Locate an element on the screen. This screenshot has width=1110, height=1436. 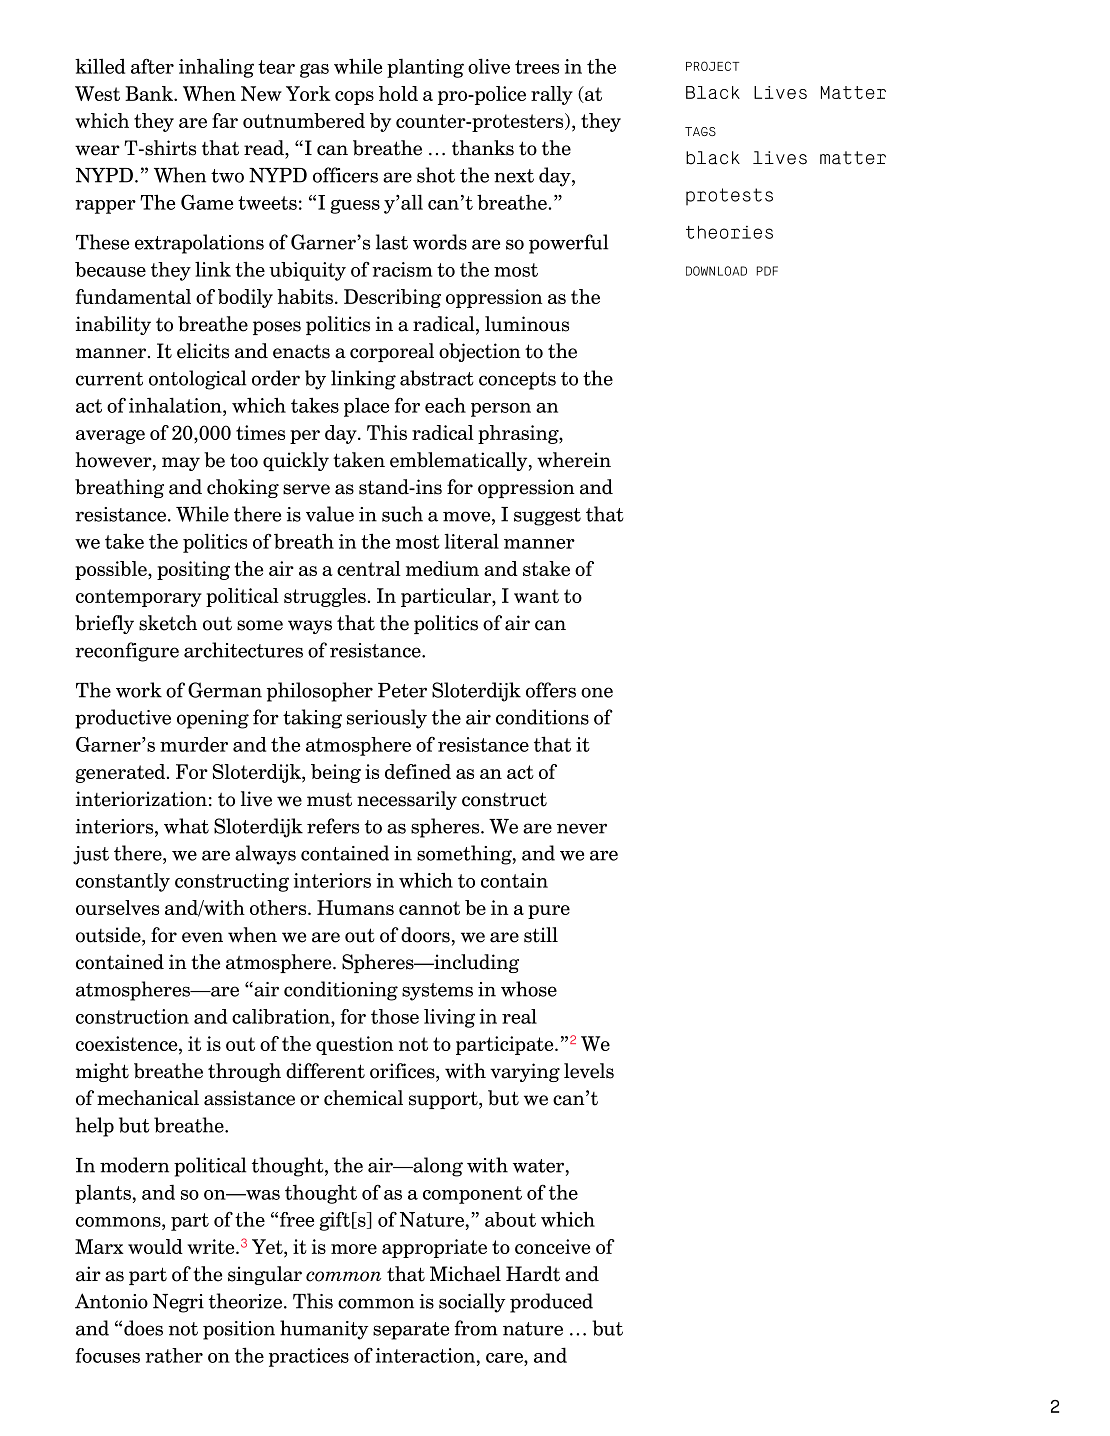
hold is located at coordinates (398, 93).
